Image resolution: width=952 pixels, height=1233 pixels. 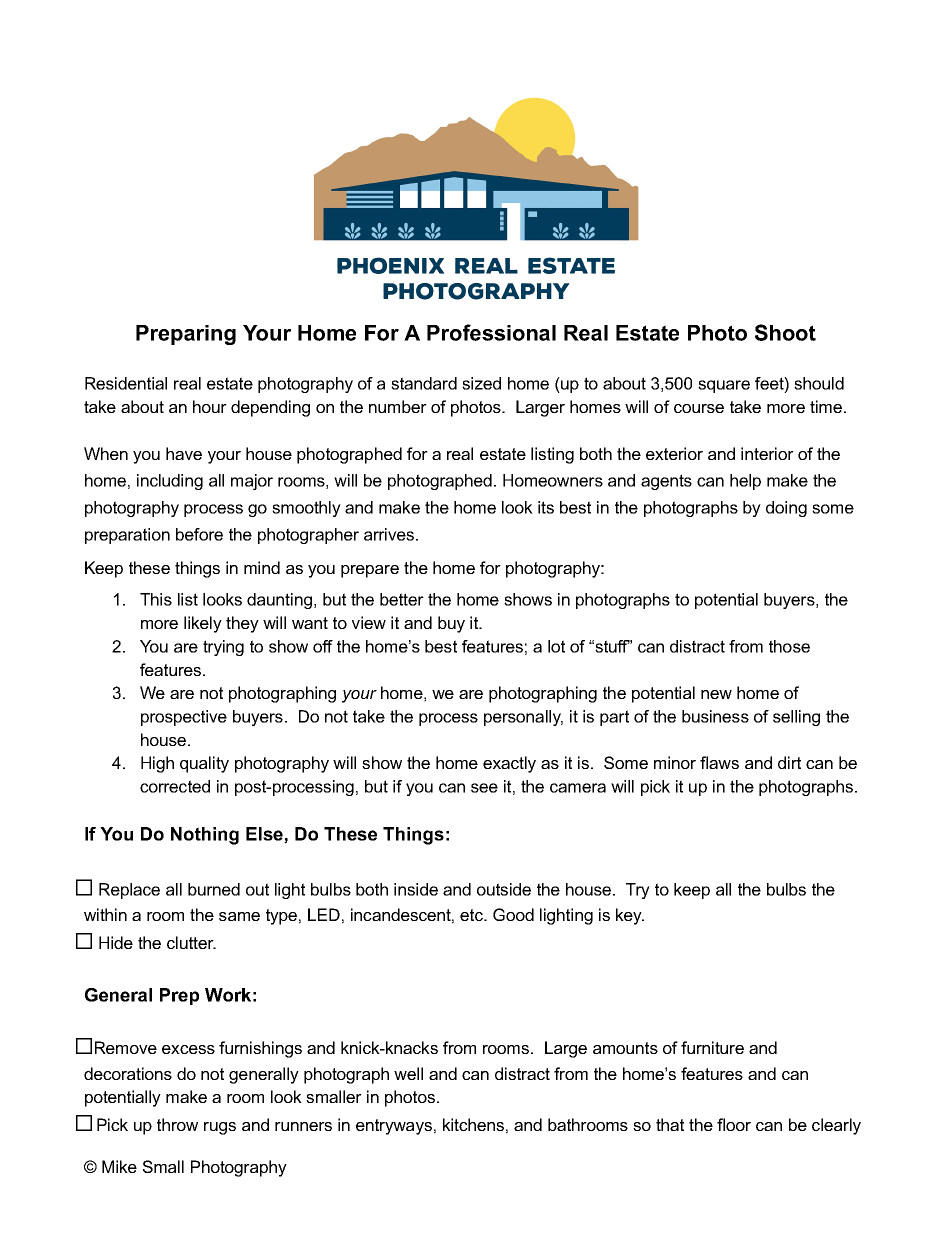 I want to click on before, so click(x=199, y=534).
